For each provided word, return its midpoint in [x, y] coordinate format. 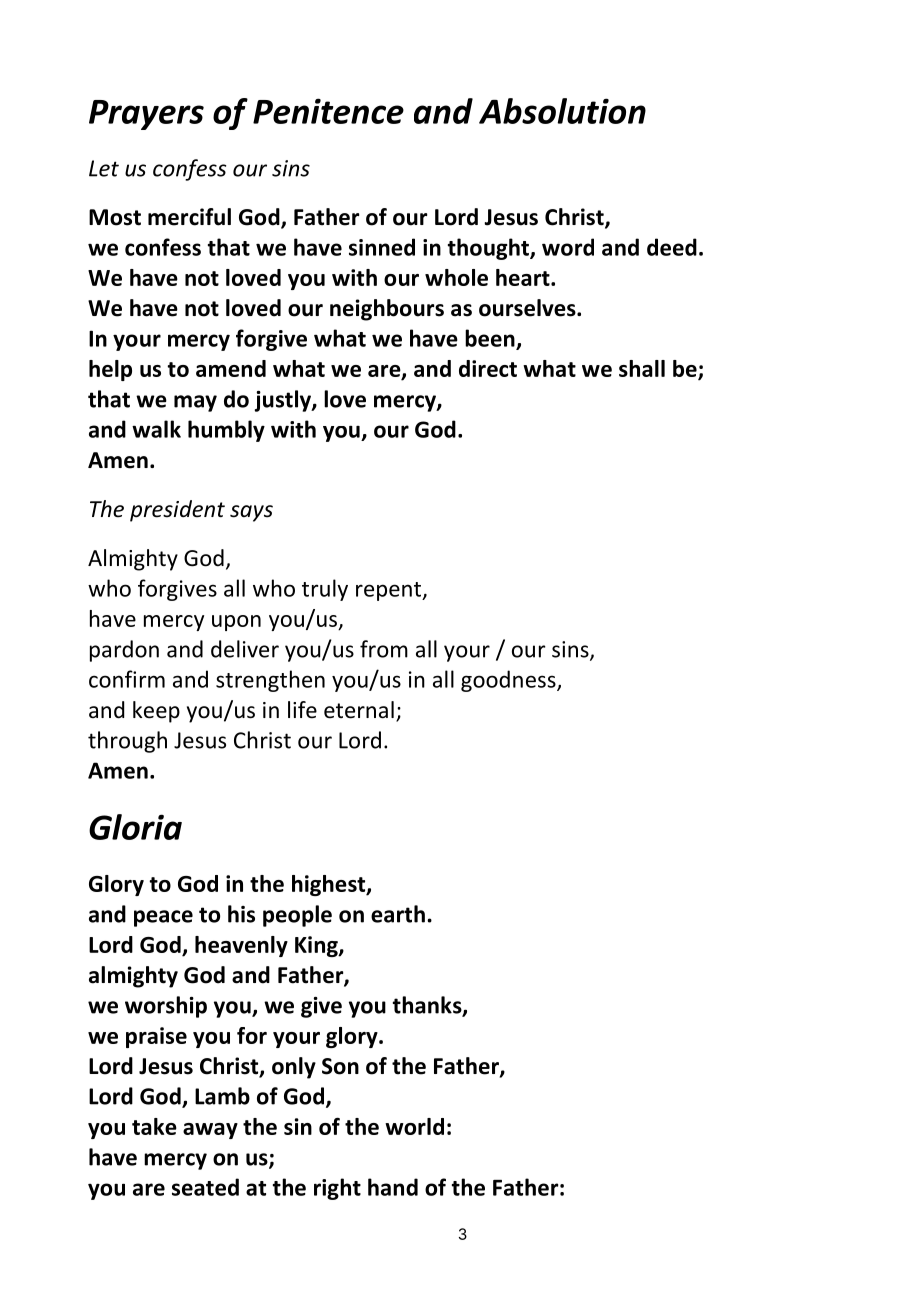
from [384, 649]
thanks [428, 1006]
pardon [124, 651]
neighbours [387, 310]
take [154, 1126]
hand [393, 1187]
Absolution [562, 111]
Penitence [328, 111]
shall [642, 368]
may [195, 403]
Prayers [146, 115]
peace [163, 918]
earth [398, 914]
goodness [509, 681]
